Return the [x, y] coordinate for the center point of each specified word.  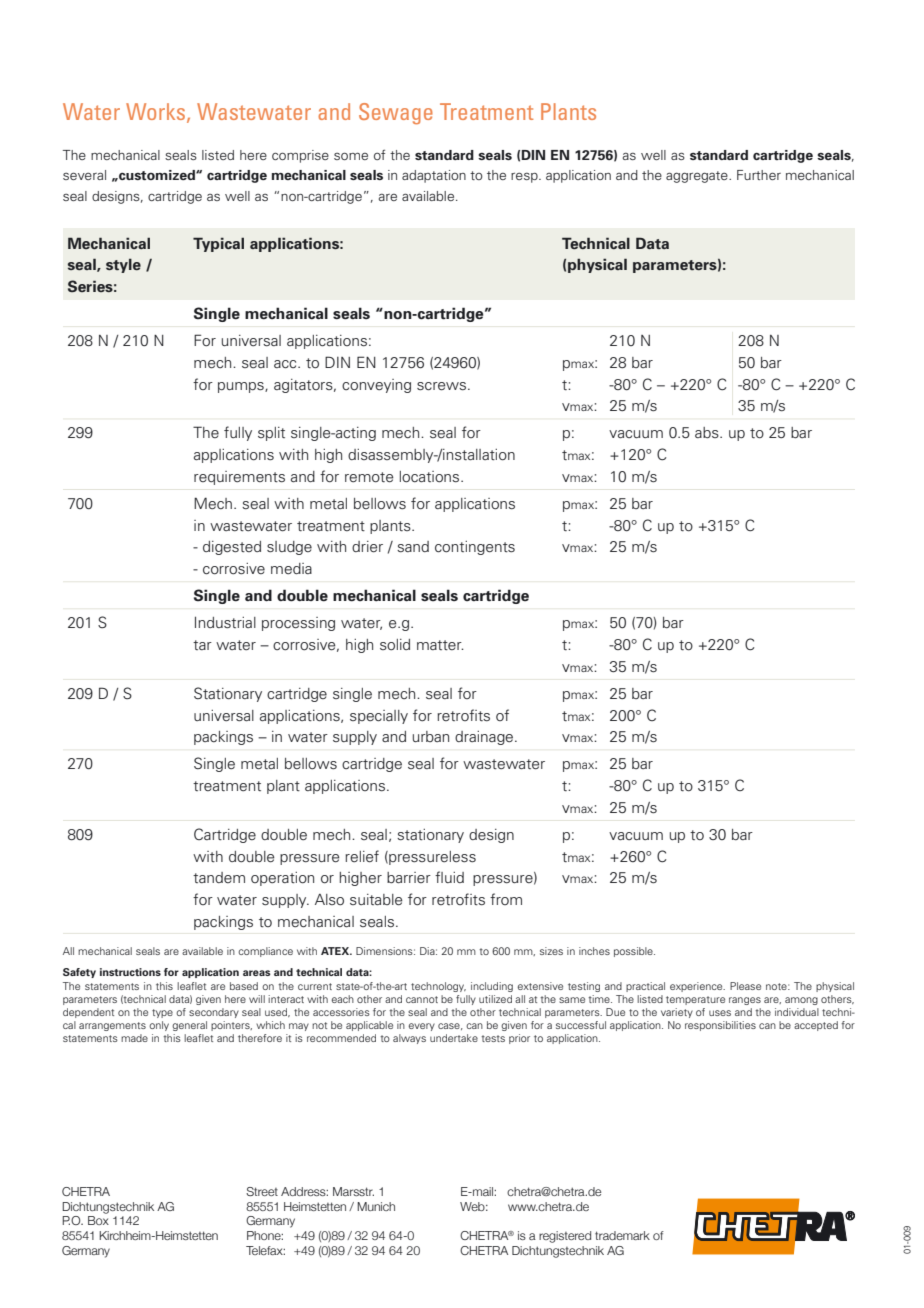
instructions [130, 972]
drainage [485, 738]
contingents [475, 548]
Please [745, 986]
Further [759, 175]
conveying [376, 386]
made [134, 1038]
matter [440, 645]
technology [438, 987]
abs [708, 433]
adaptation [434, 176]
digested [232, 548]
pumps [242, 387]
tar [202, 645]
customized [157, 175]
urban [431, 736]
